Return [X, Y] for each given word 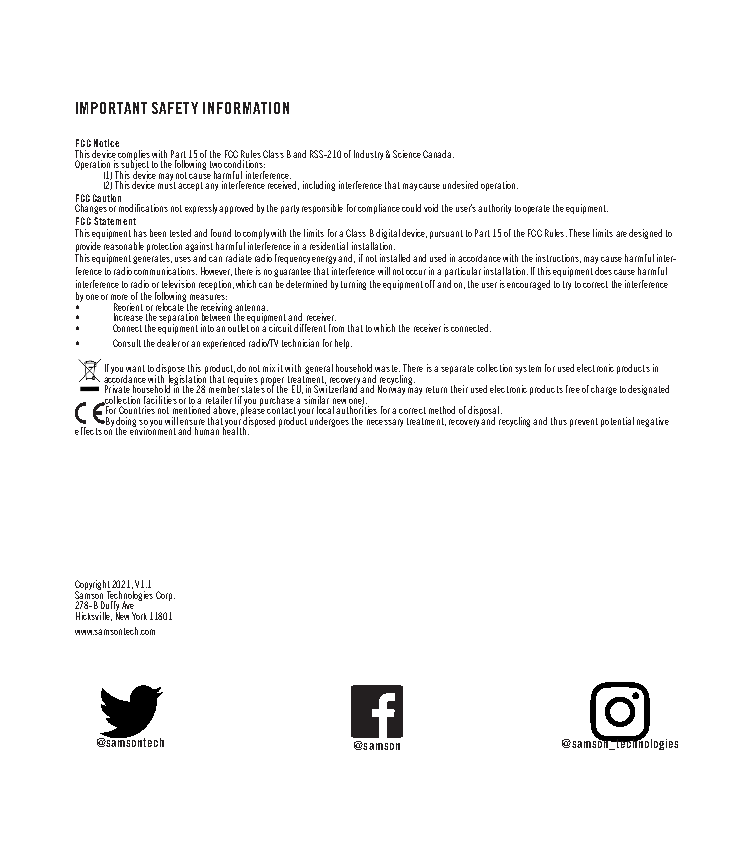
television [178, 284]
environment [153, 430]
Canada [438, 154]
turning [353, 285]
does [603, 271]
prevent [584, 422]
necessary [385, 423]
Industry [368, 155]
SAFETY [175, 108]
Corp [165, 596]
